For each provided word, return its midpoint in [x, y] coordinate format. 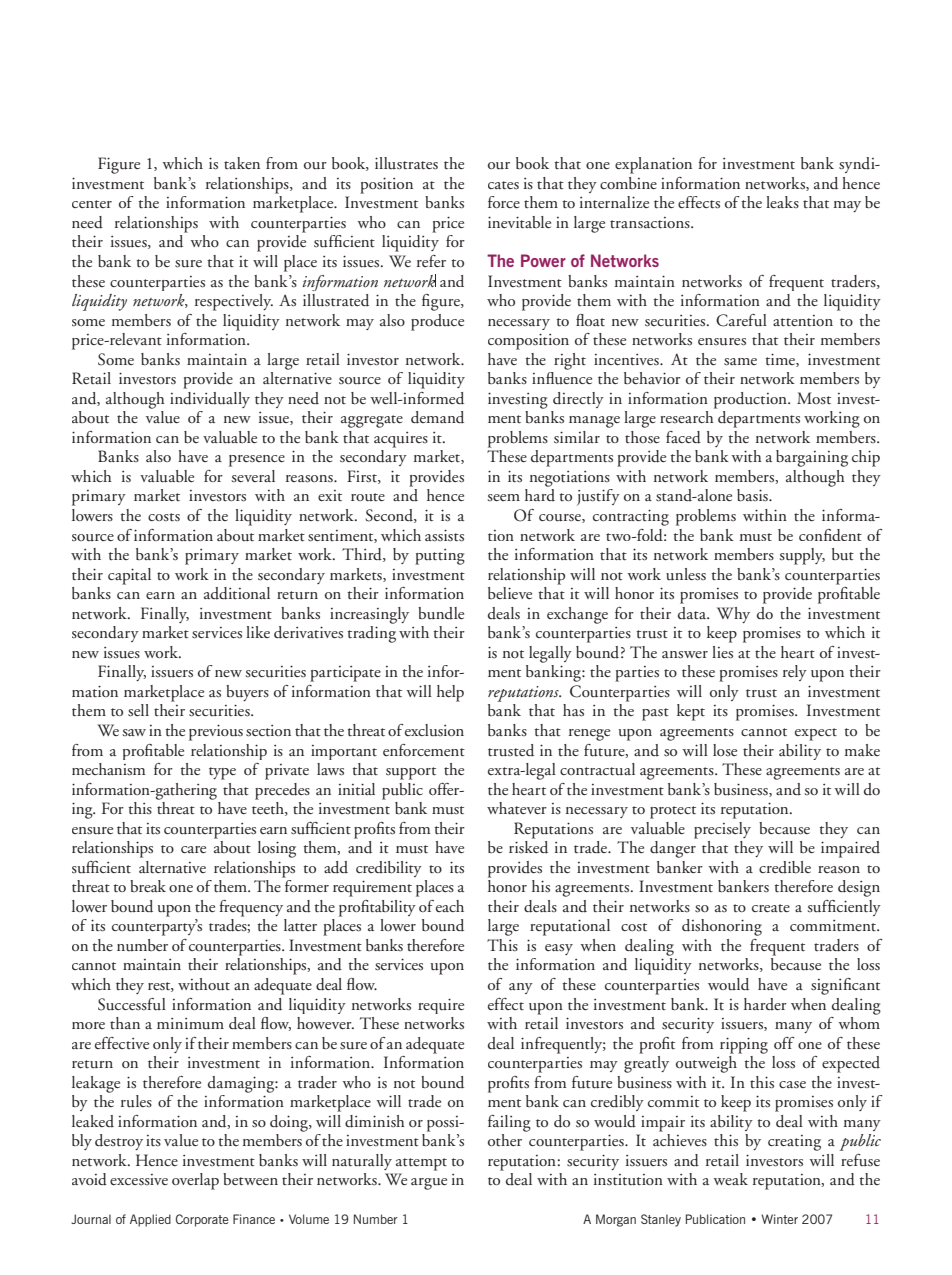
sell [138, 710]
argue [429, 1184]
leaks [782, 202]
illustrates [406, 163]
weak [730, 1179]
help [450, 693]
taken [242, 163]
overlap [195, 1181]
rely [795, 673]
